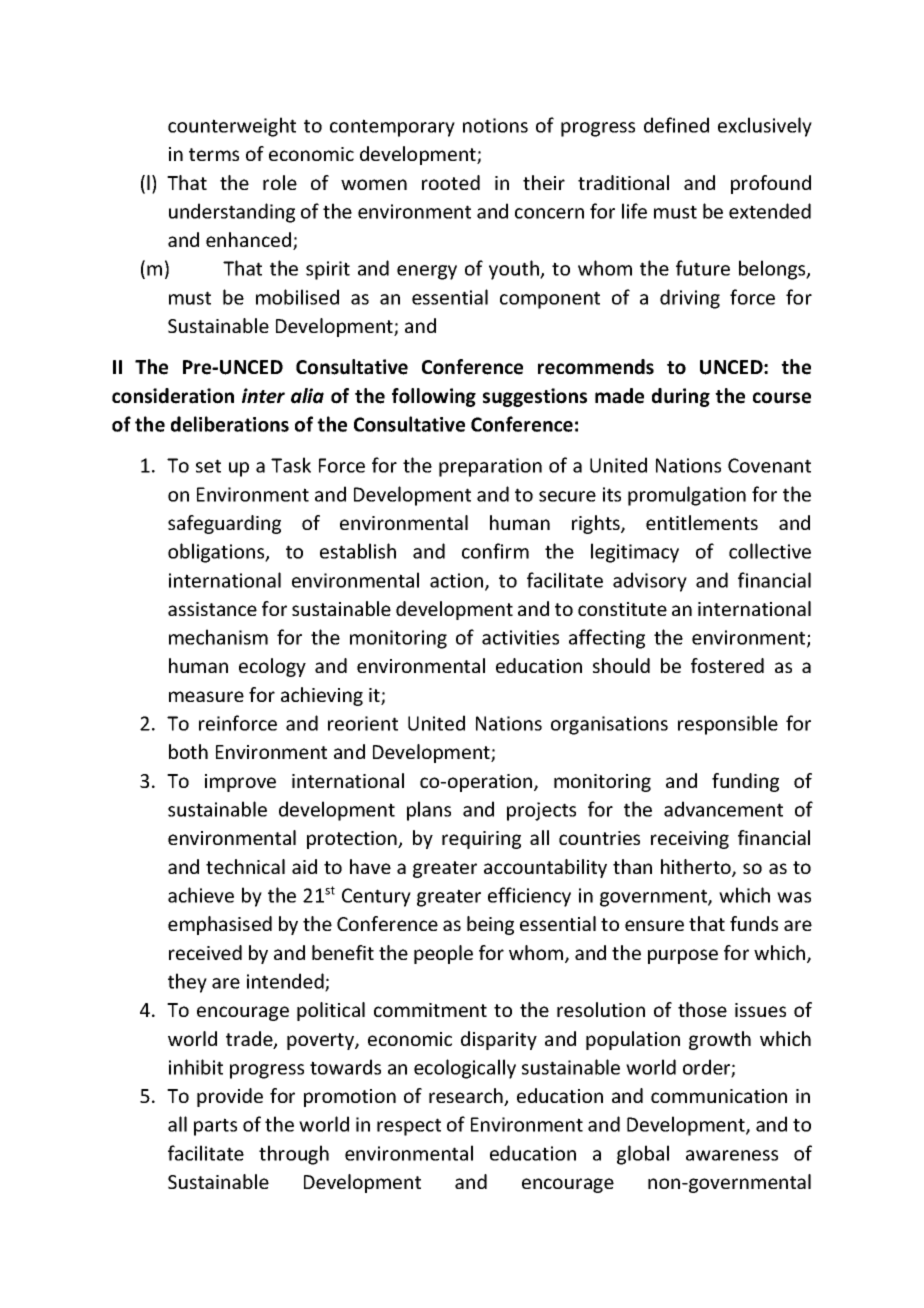 This screenshot has width=924, height=1308. Describe the element at coordinates (495, 125) in the screenshot. I see `notions` at that location.
